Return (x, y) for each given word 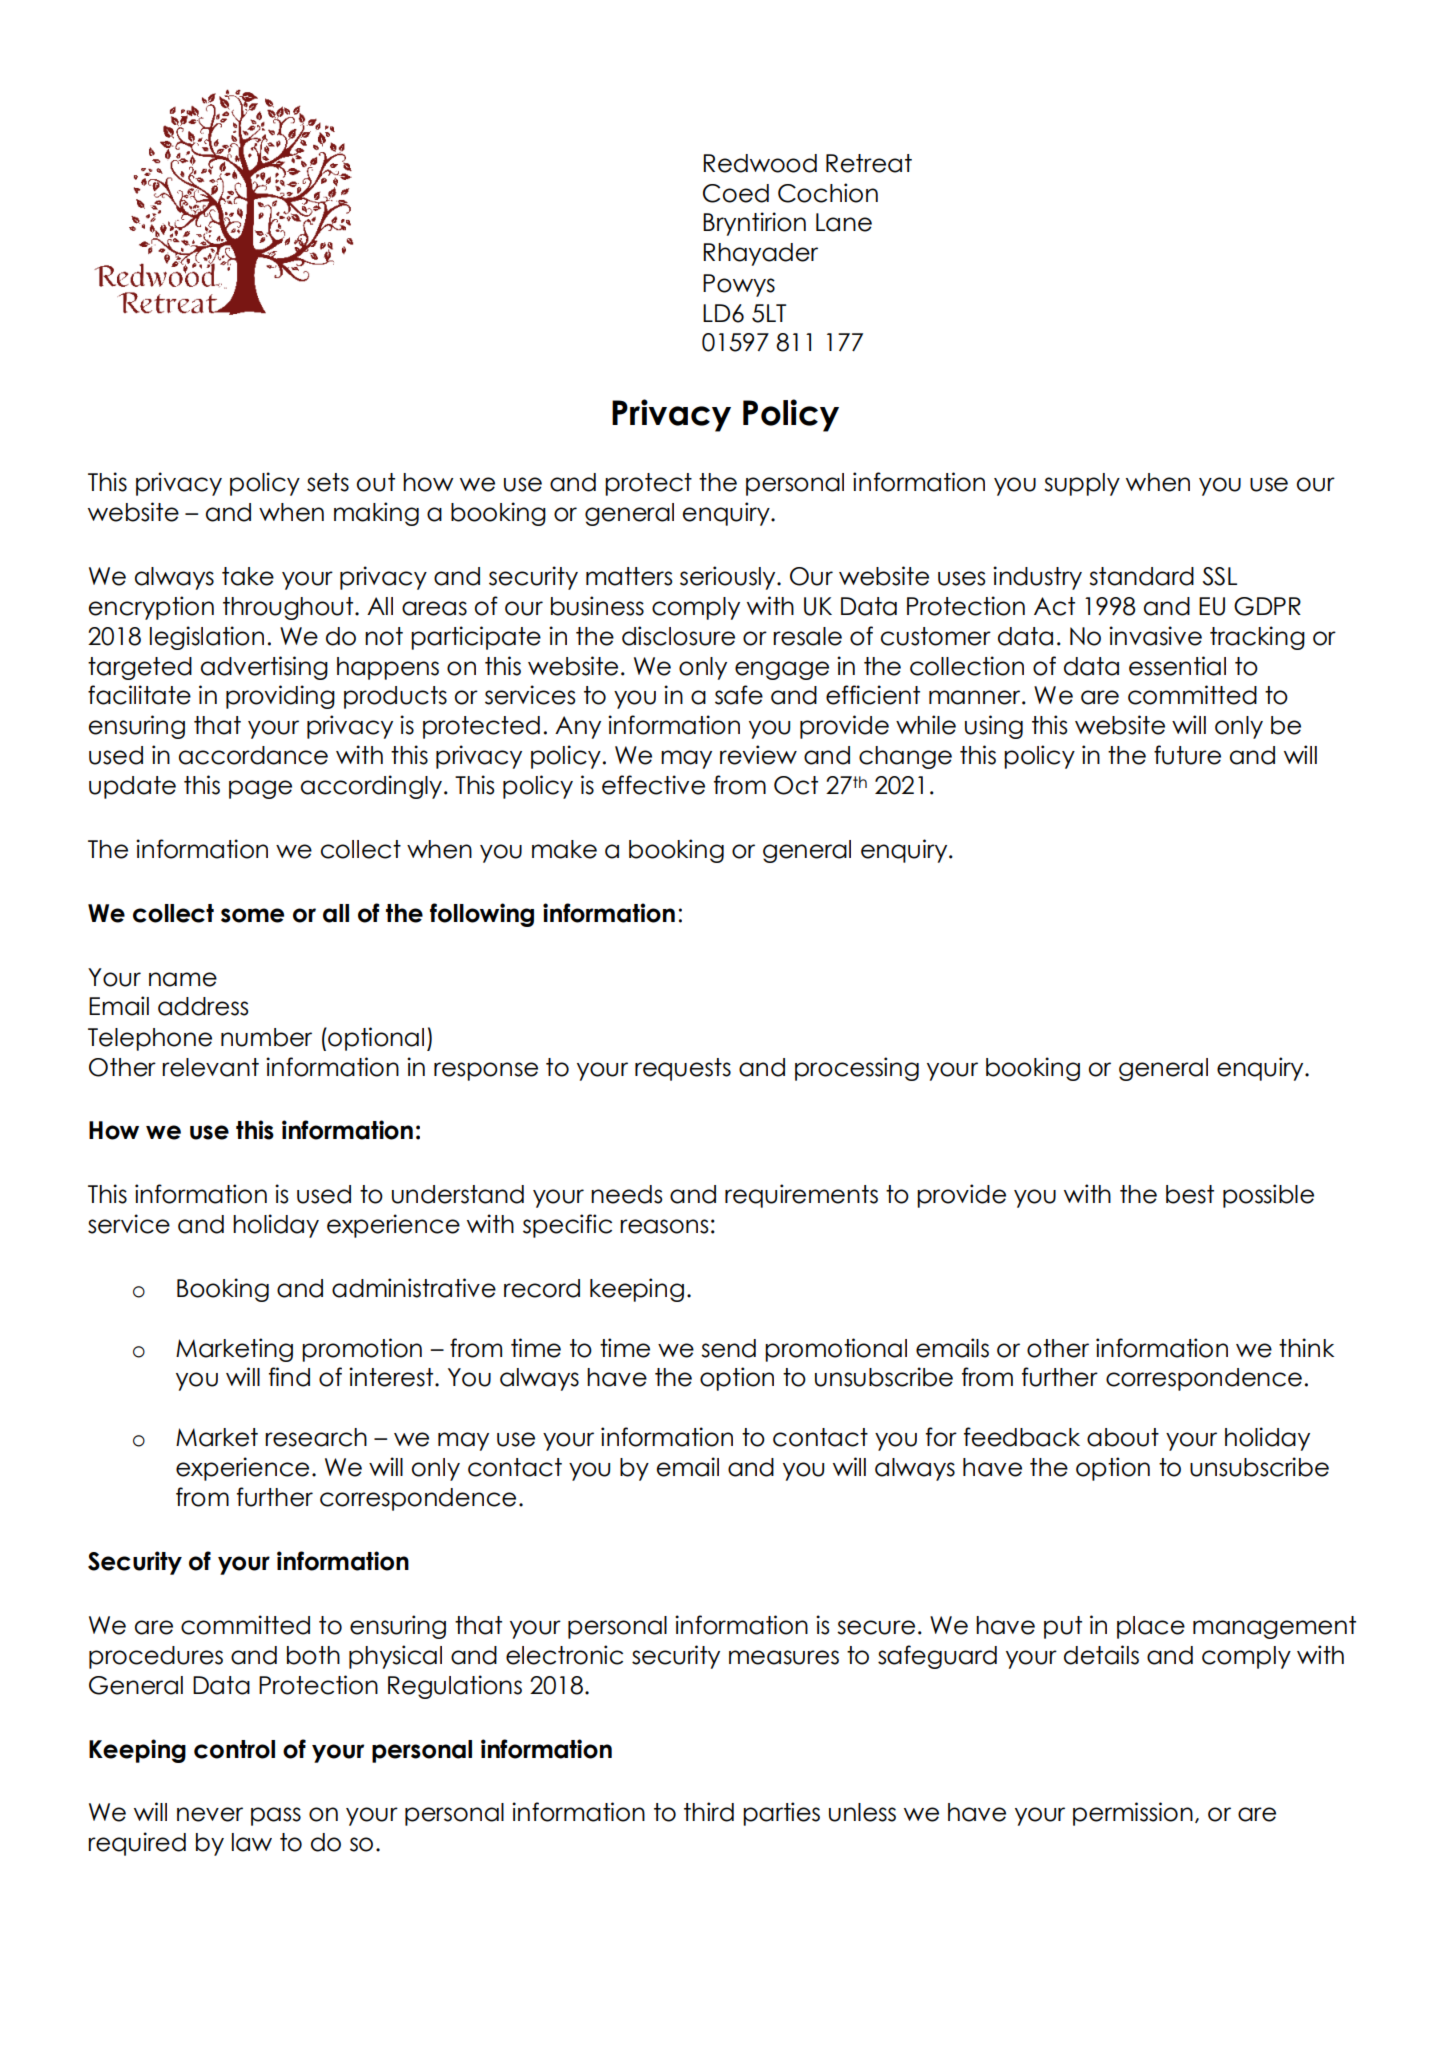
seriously (729, 578)
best (1190, 1194)
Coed (736, 193)
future (1187, 755)
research (316, 1437)
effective (653, 785)
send (728, 1348)
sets (328, 482)
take (248, 576)
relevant (210, 1067)
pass (276, 1816)
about (1123, 1437)
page (260, 789)
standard (1141, 576)
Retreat (869, 163)
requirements (801, 1196)
